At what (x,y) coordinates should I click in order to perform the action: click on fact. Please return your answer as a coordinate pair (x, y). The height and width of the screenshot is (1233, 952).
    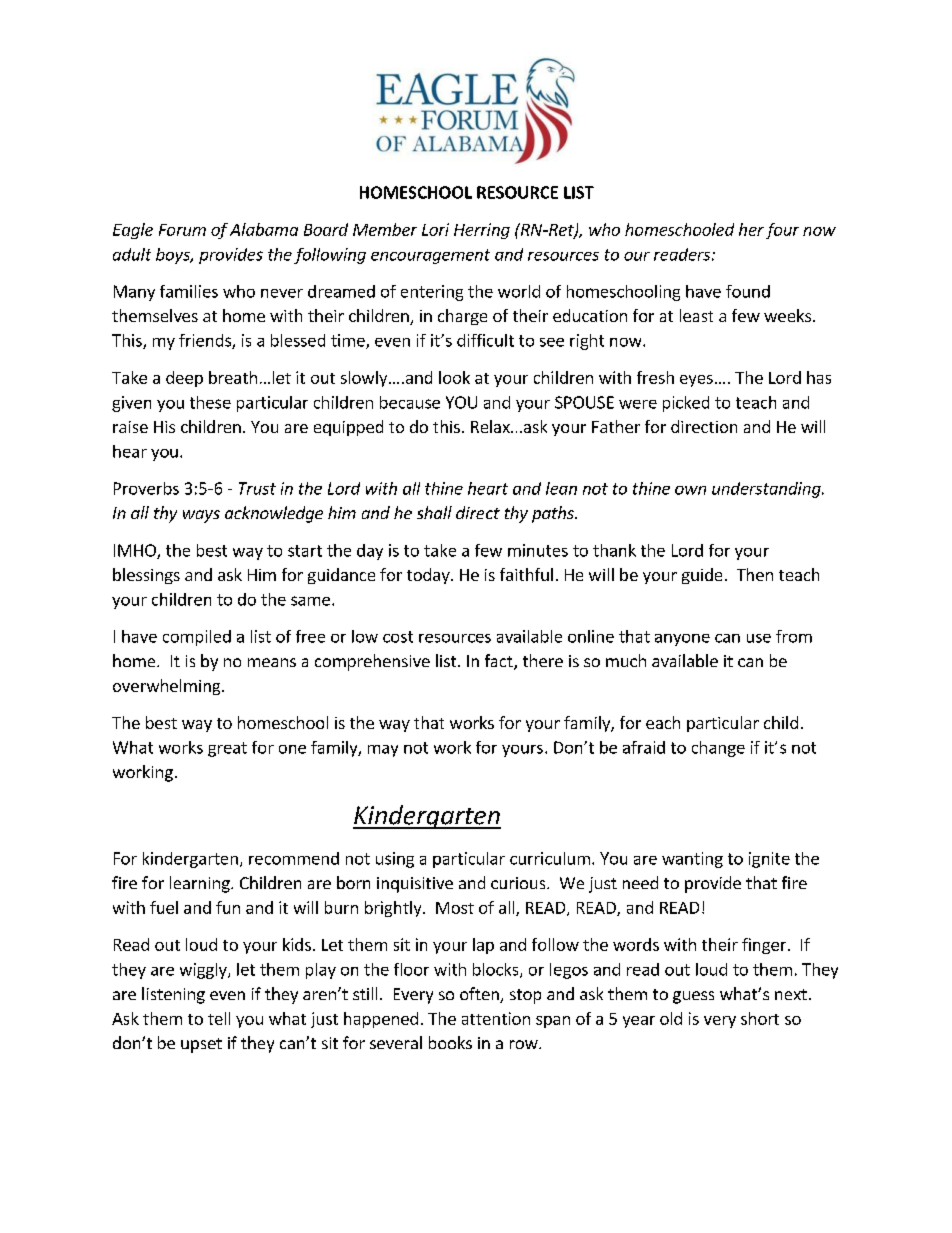
    Looking at the image, I should click on (500, 662).
